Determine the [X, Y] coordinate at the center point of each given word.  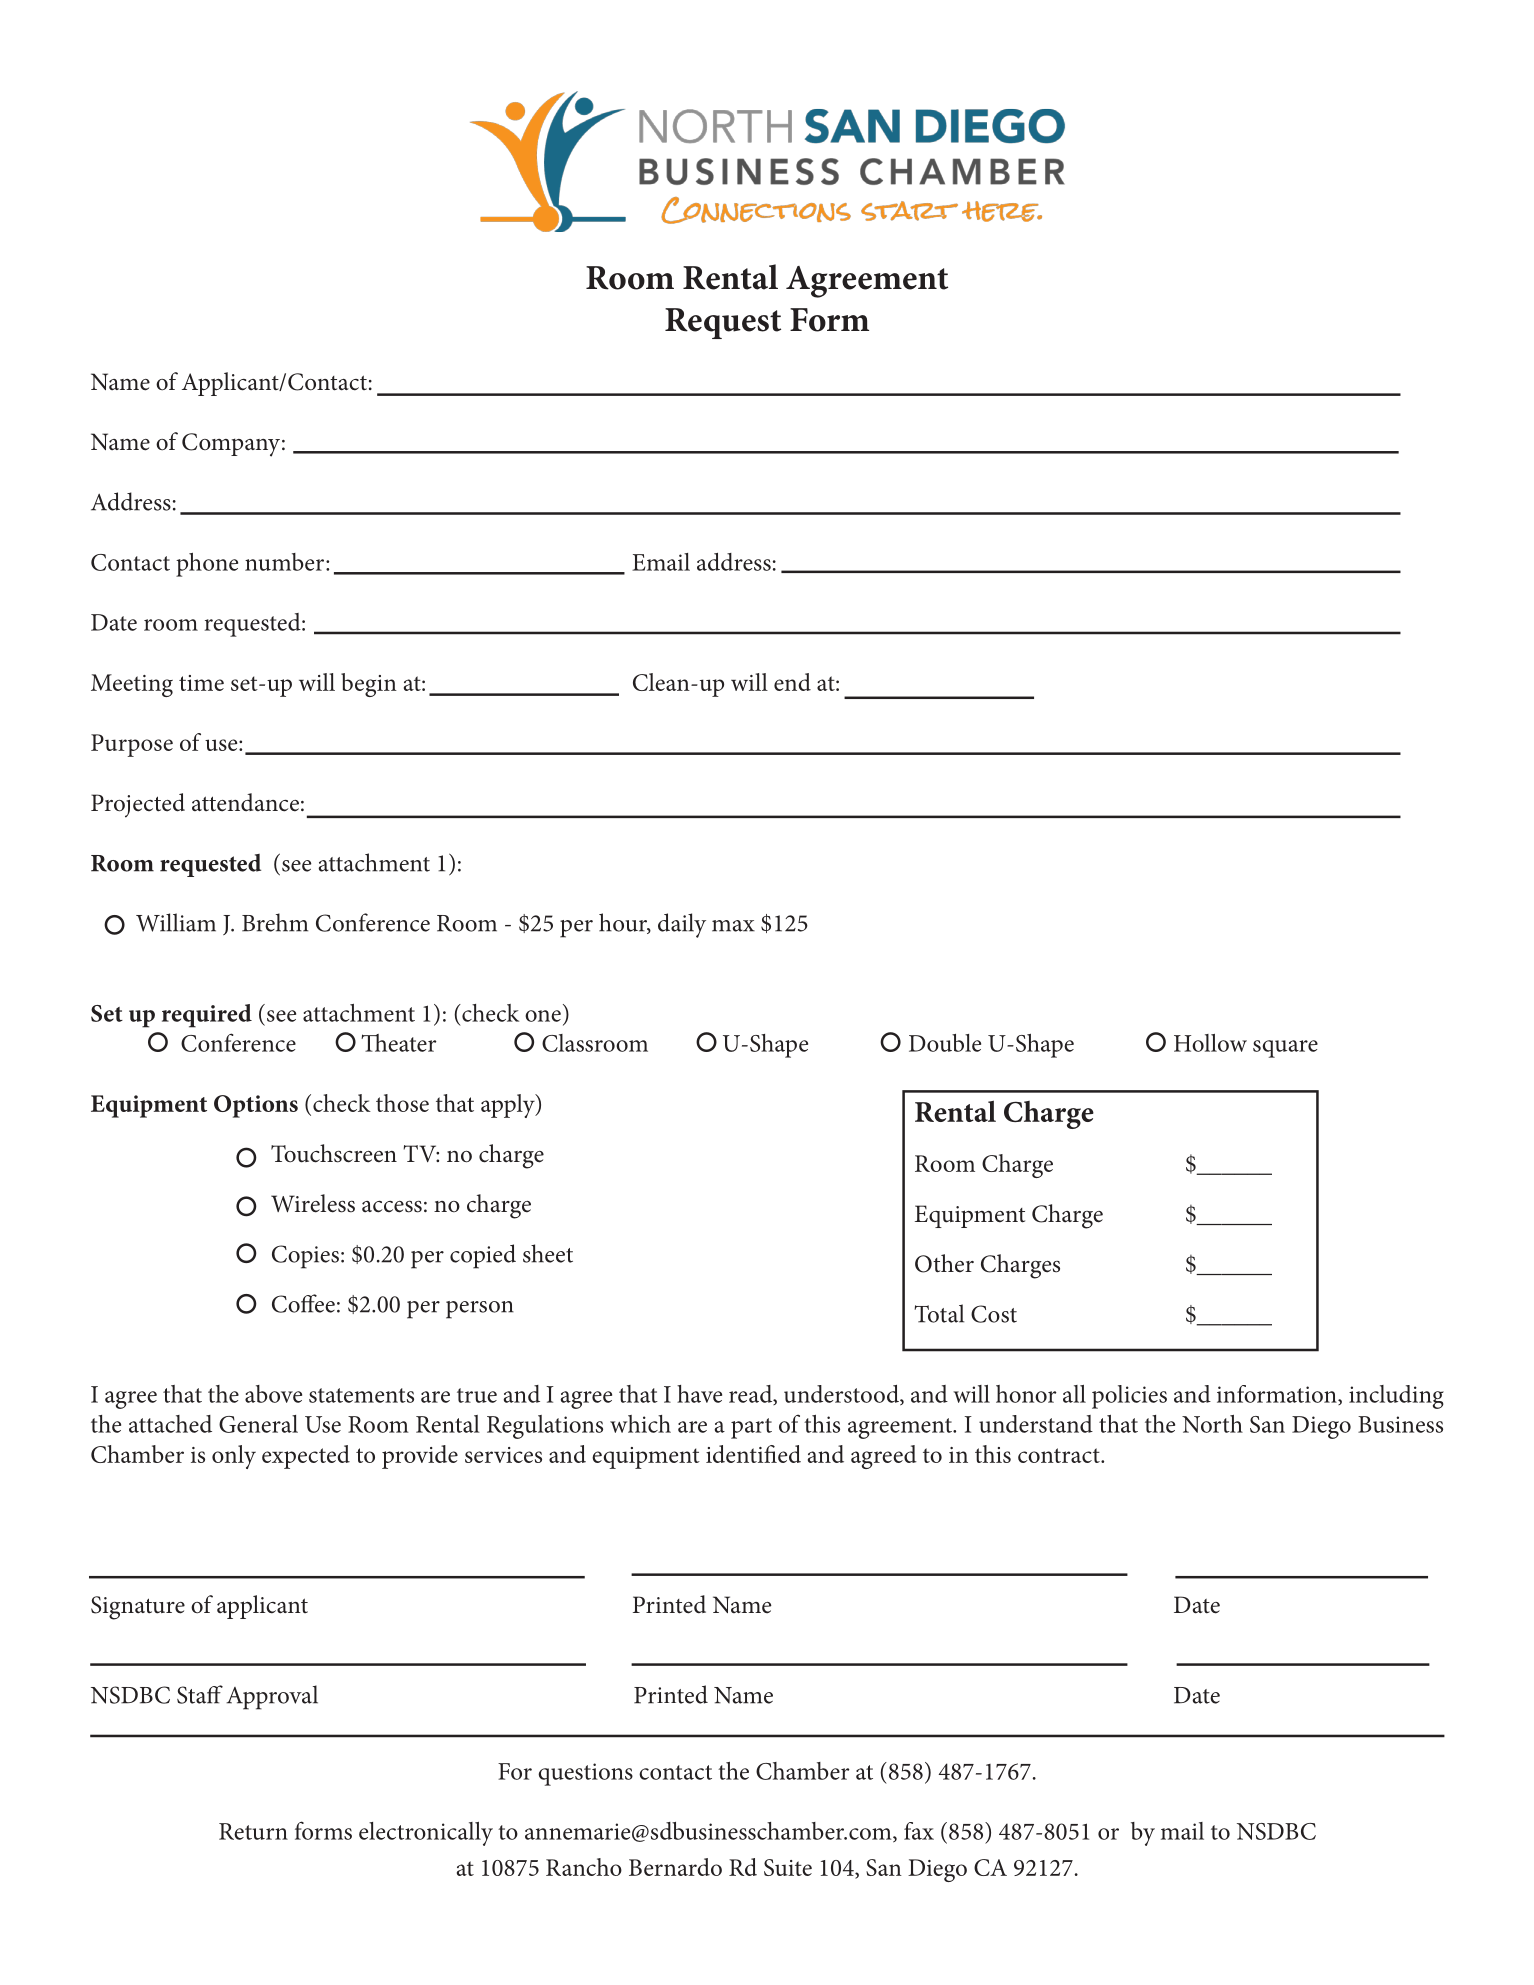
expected [306, 1457]
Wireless [313, 1203]
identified [753, 1454]
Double [945, 1043]
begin [369, 685]
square [1285, 1049]
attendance [245, 802]
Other [944, 1263]
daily [682, 925]
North [1212, 1424]
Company [232, 445]
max [733, 926]
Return [253, 1831]
